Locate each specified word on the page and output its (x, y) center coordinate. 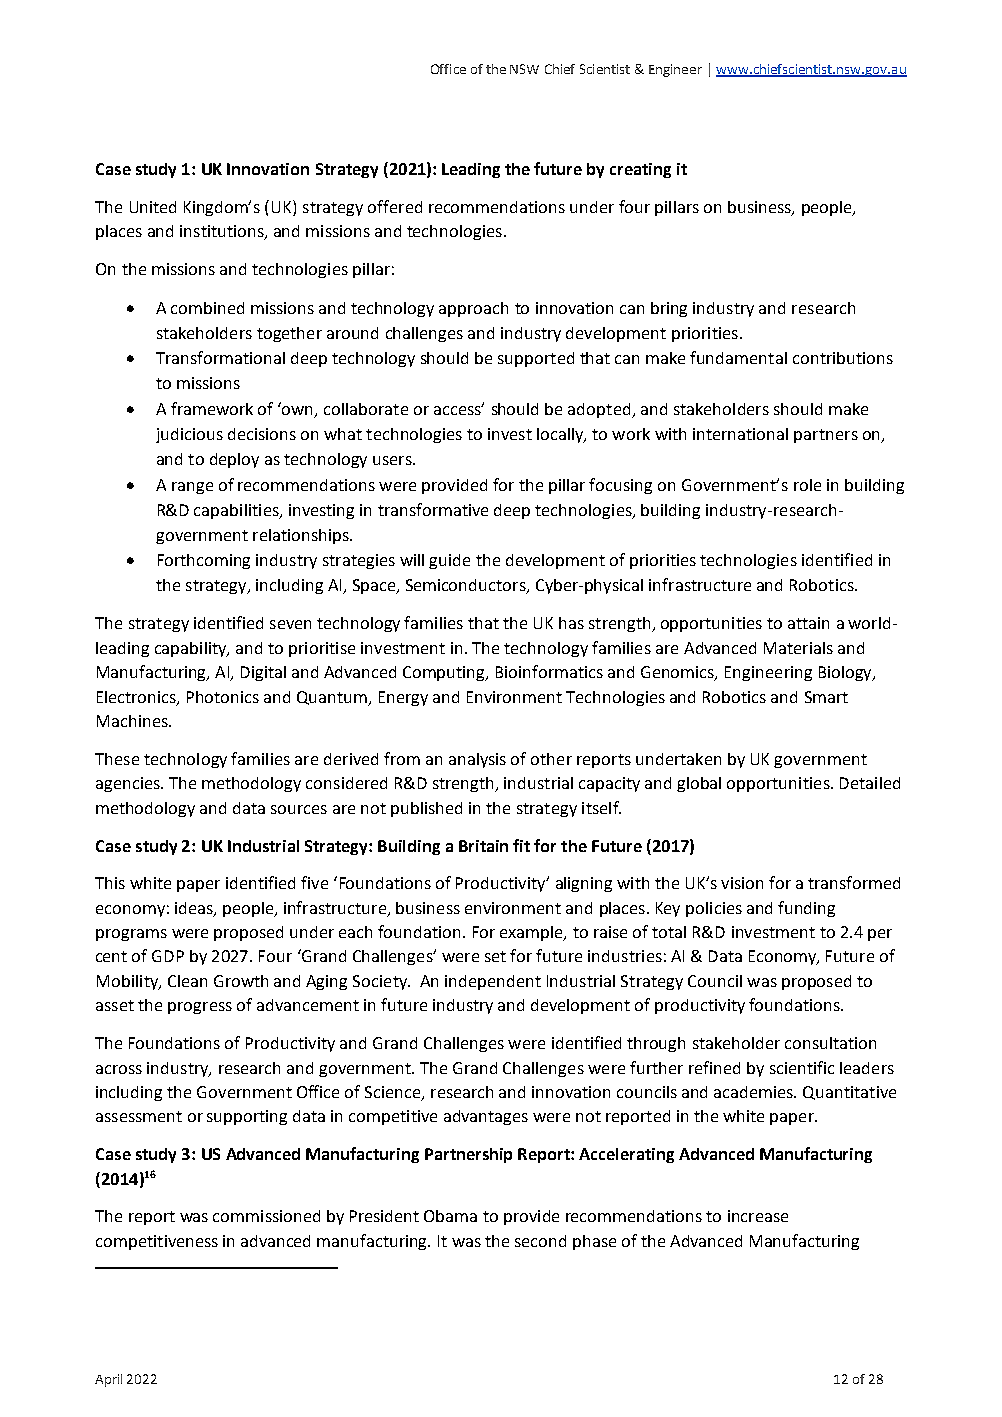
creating (640, 170)
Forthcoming (204, 561)
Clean (187, 981)
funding (806, 909)
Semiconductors (467, 586)
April (108, 1380)
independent (493, 982)
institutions (223, 232)
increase (758, 1216)
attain (808, 623)
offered (395, 206)
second (540, 1241)
